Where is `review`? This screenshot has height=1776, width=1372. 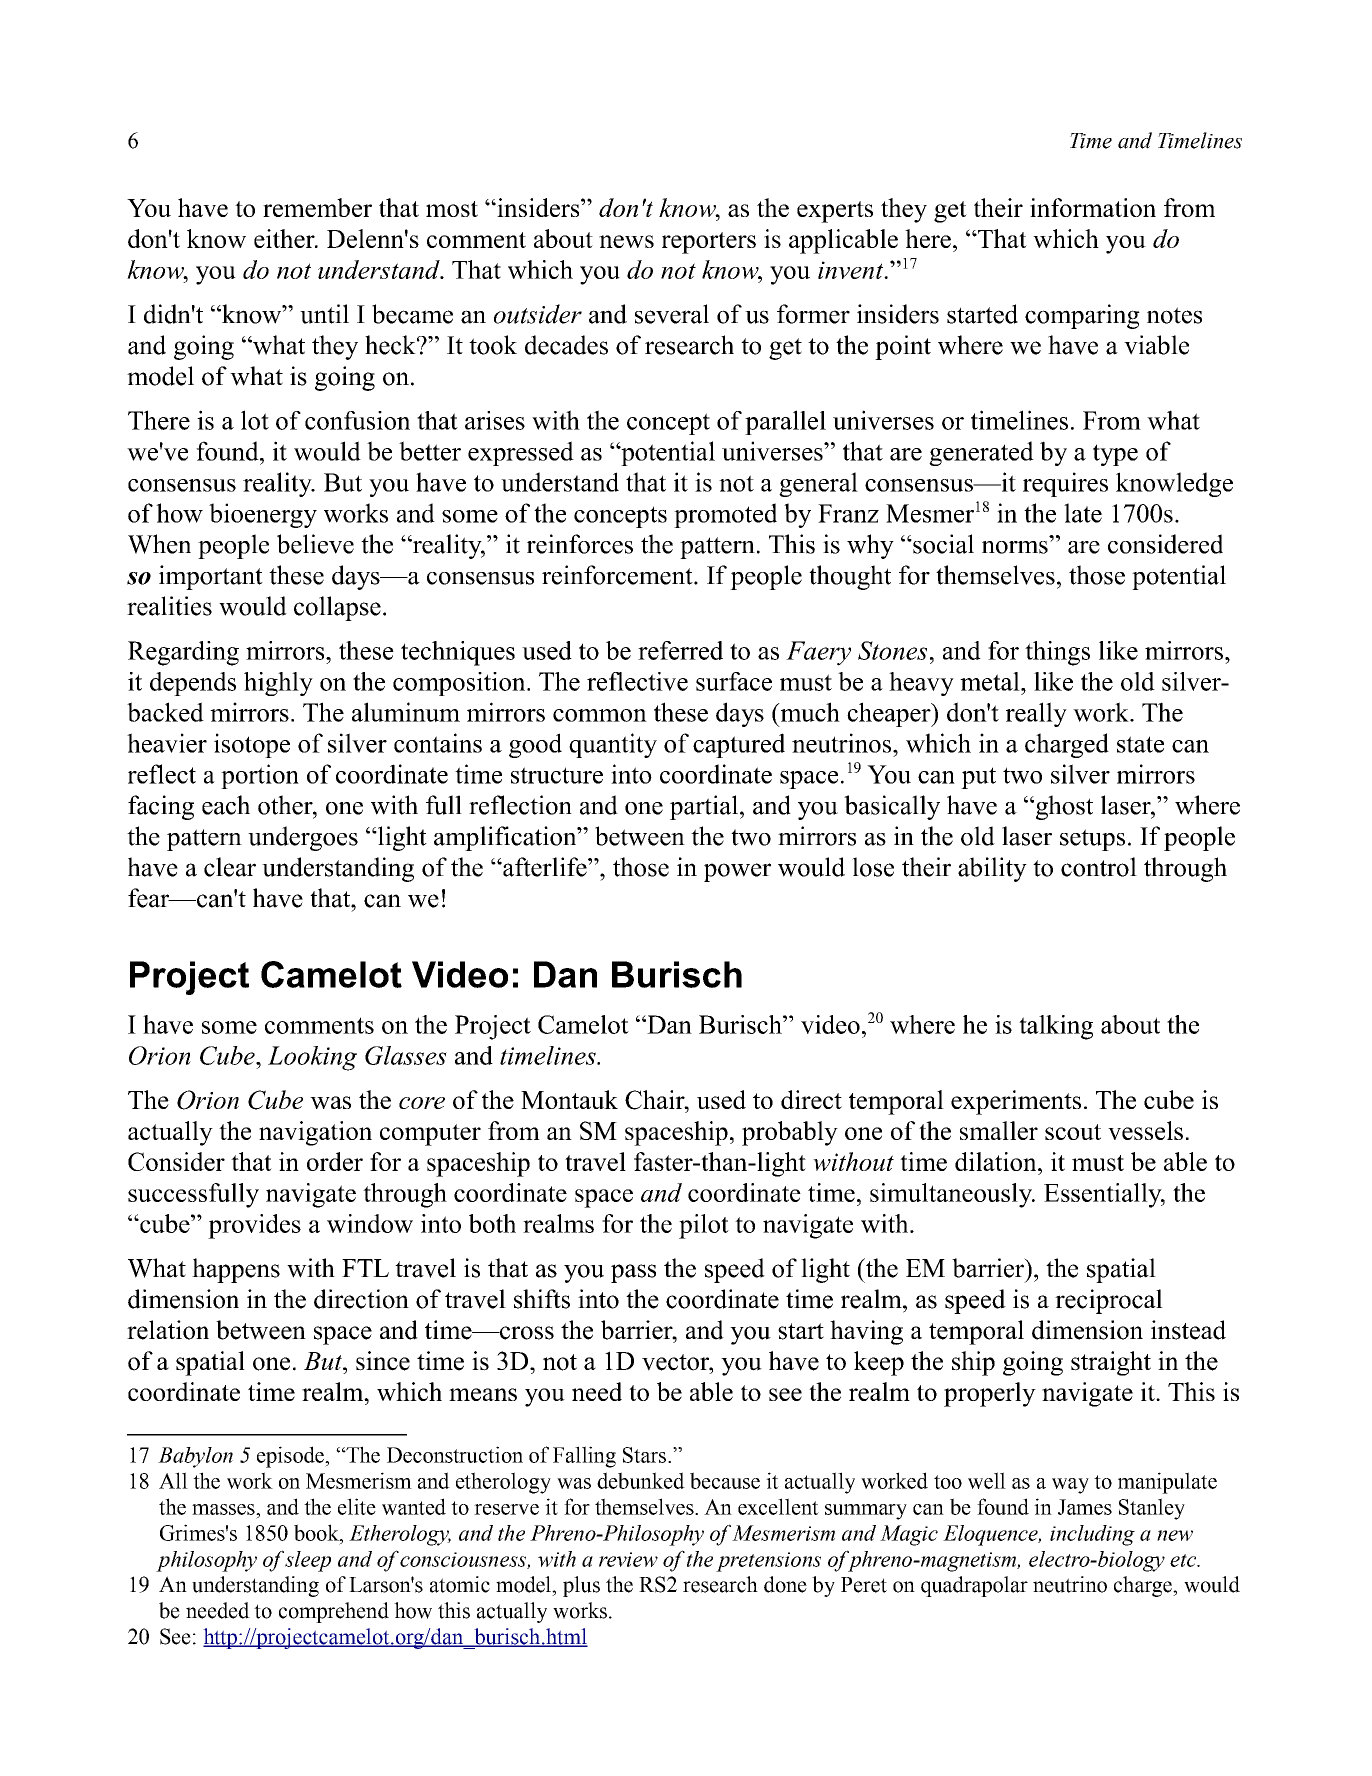 review is located at coordinates (628, 1559).
